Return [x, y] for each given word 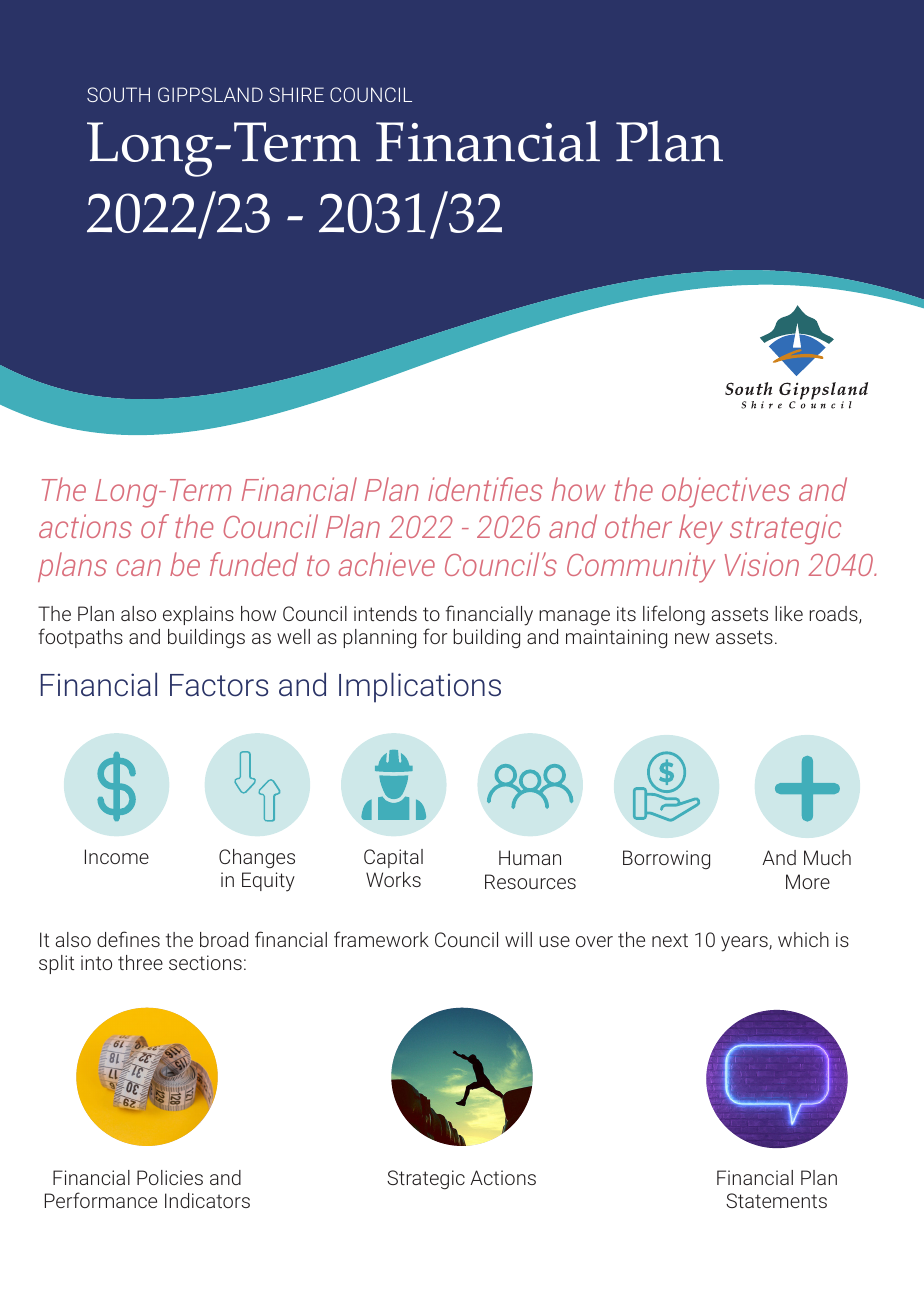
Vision [762, 564]
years [745, 944]
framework [381, 939]
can [138, 567]
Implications [420, 687]
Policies [170, 1177]
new [692, 638]
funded [254, 564]
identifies [485, 489]
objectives [726, 492]
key [701, 529]
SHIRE [296, 94]
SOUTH [118, 94]
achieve [387, 564]
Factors [219, 685]
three [140, 962]
